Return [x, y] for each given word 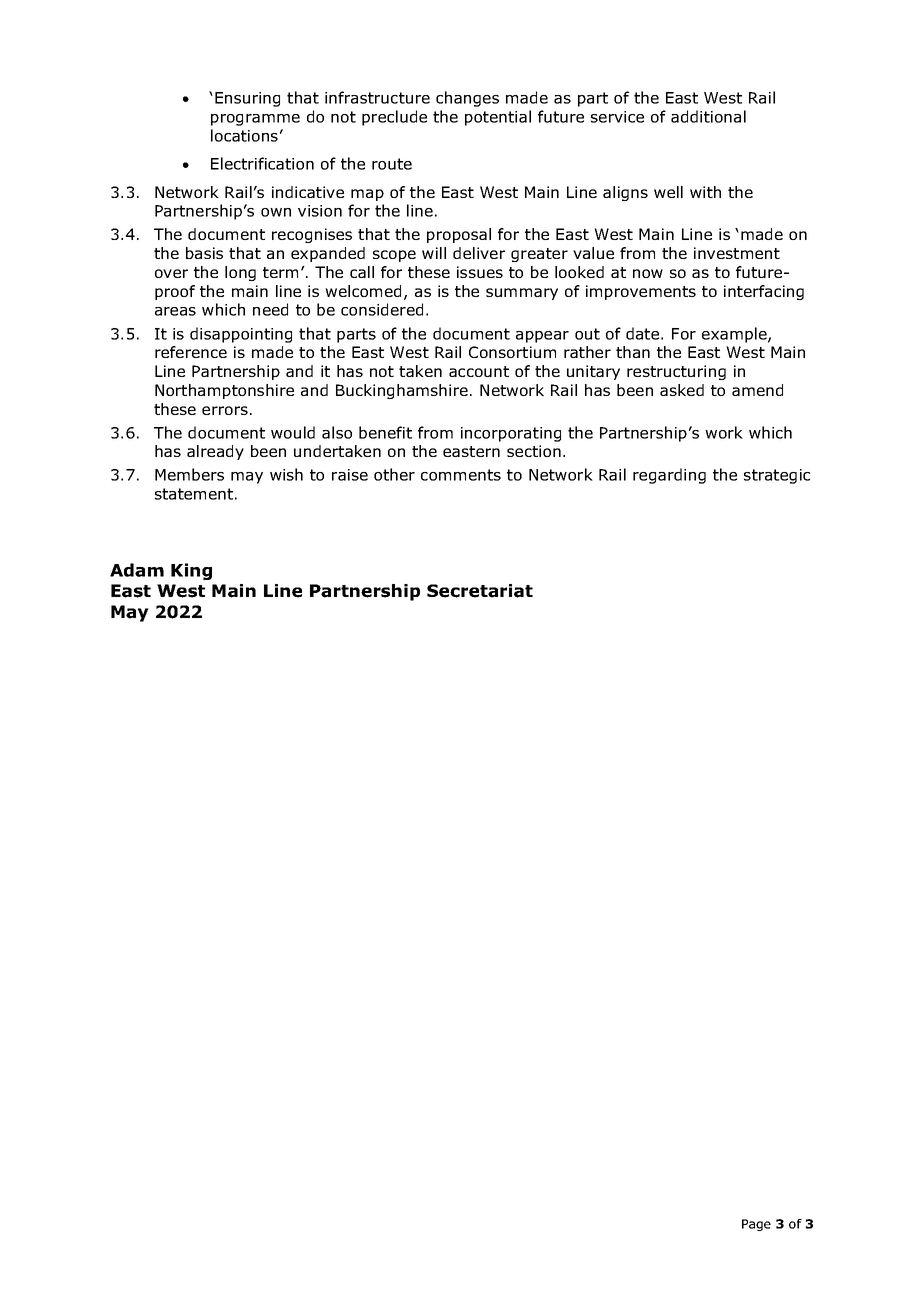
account [479, 371]
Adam [137, 570]
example [735, 335]
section [534, 451]
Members [189, 474]
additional [708, 116]
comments [461, 475]
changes [467, 99]
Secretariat [480, 591]
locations [244, 135]
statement [194, 494]
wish [286, 474]
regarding [669, 476]
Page [756, 1225]
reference [191, 352]
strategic [777, 476]
